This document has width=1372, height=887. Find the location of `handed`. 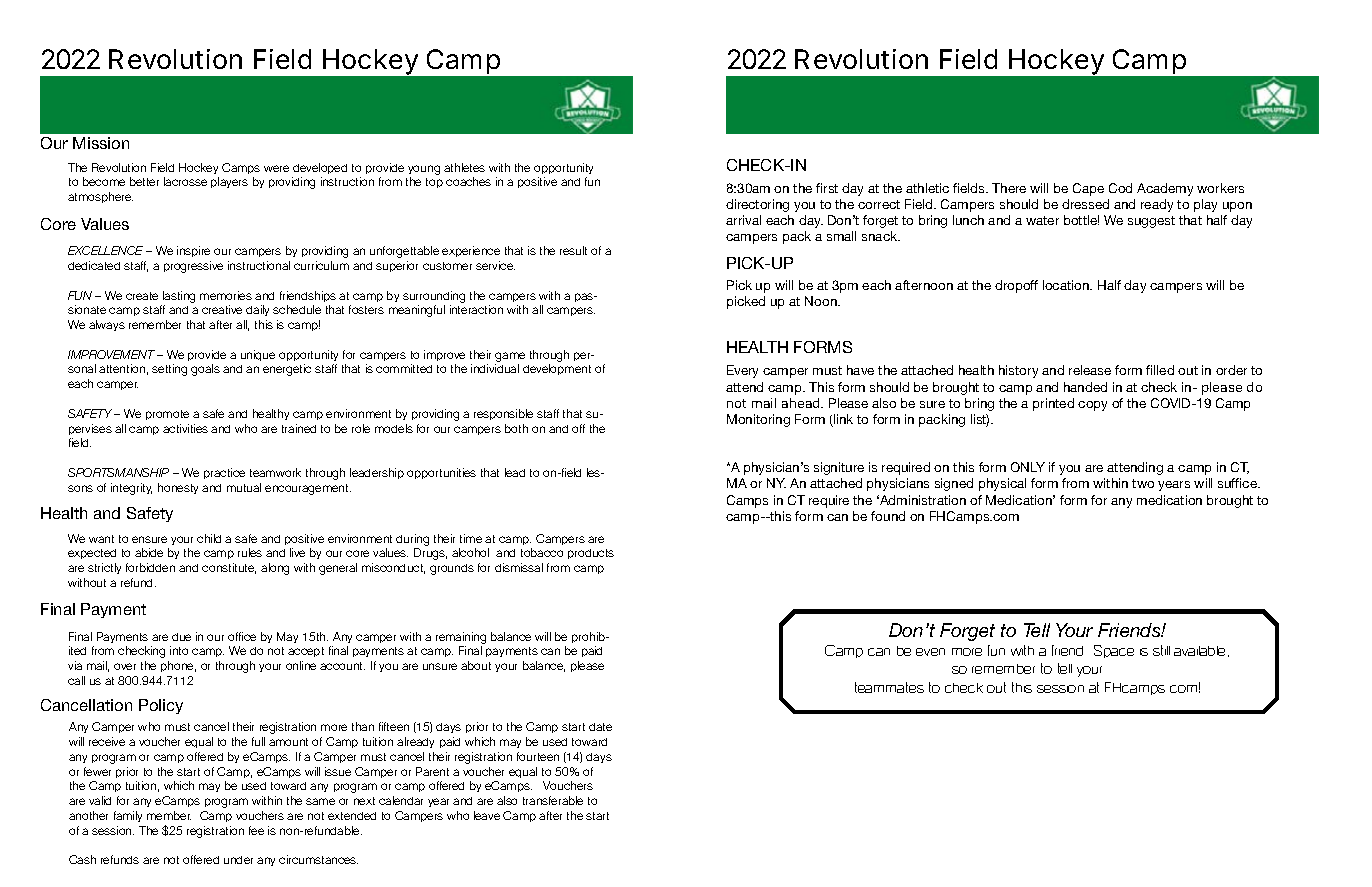

handed is located at coordinates (1085, 387).
